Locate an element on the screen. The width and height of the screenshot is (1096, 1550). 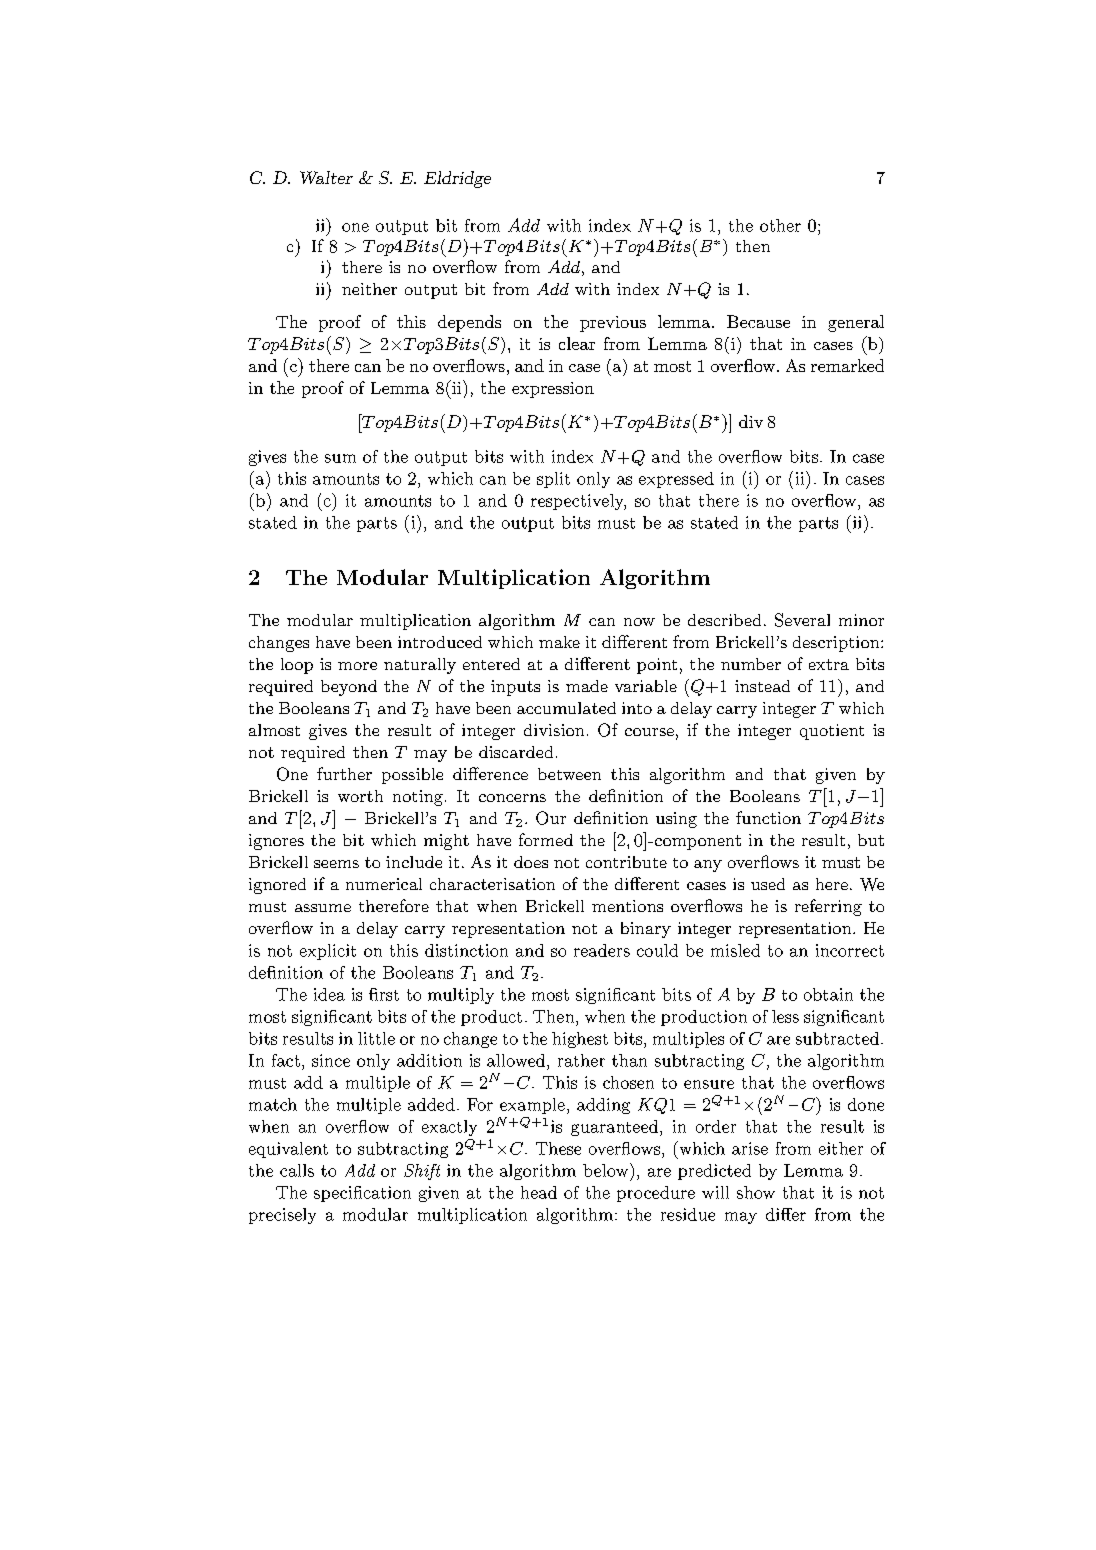
formed is located at coordinates (546, 839).
